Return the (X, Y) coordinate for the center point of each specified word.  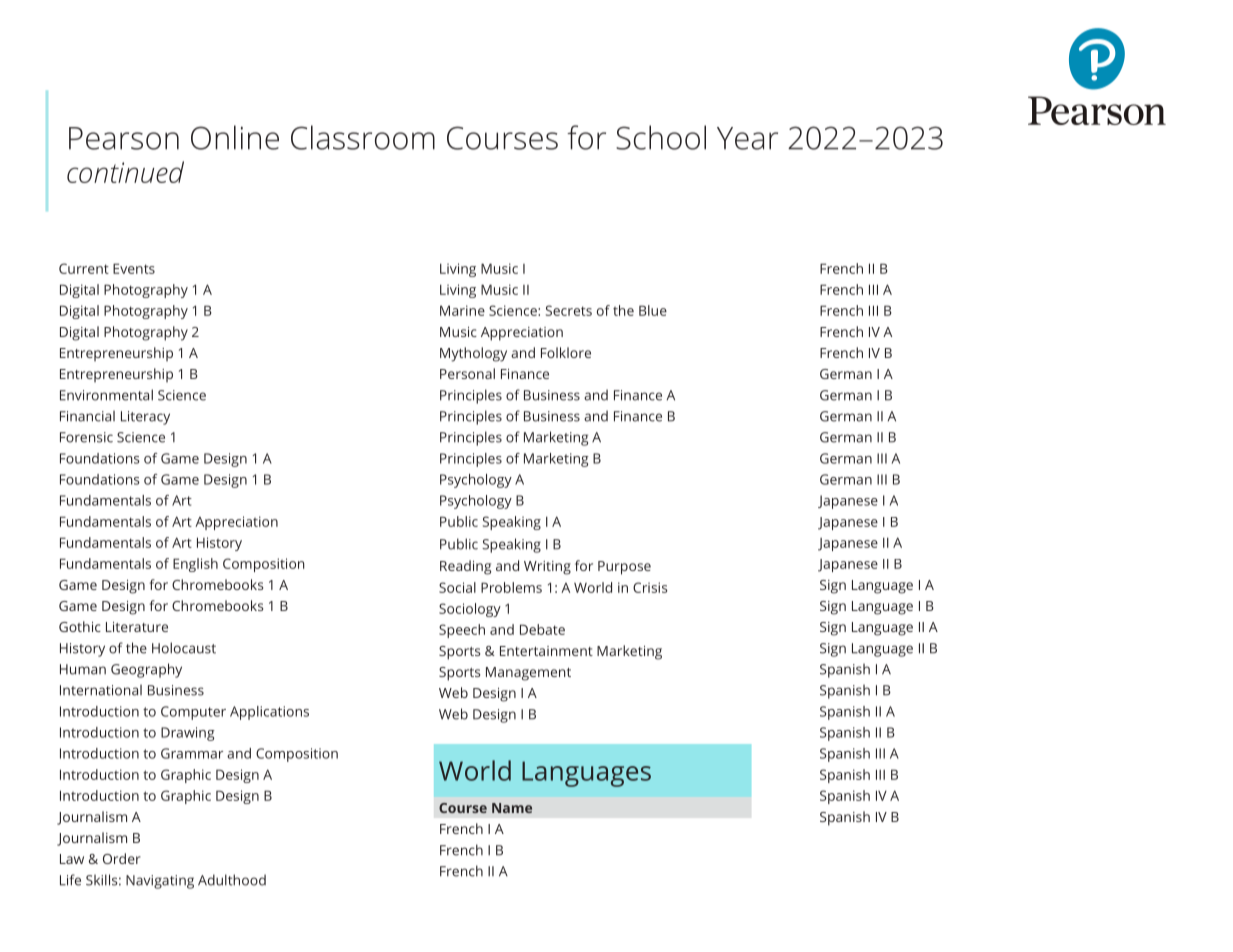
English (195, 565)
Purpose (624, 568)
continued (125, 172)
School (661, 137)
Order (122, 858)
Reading (465, 567)
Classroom (363, 137)
